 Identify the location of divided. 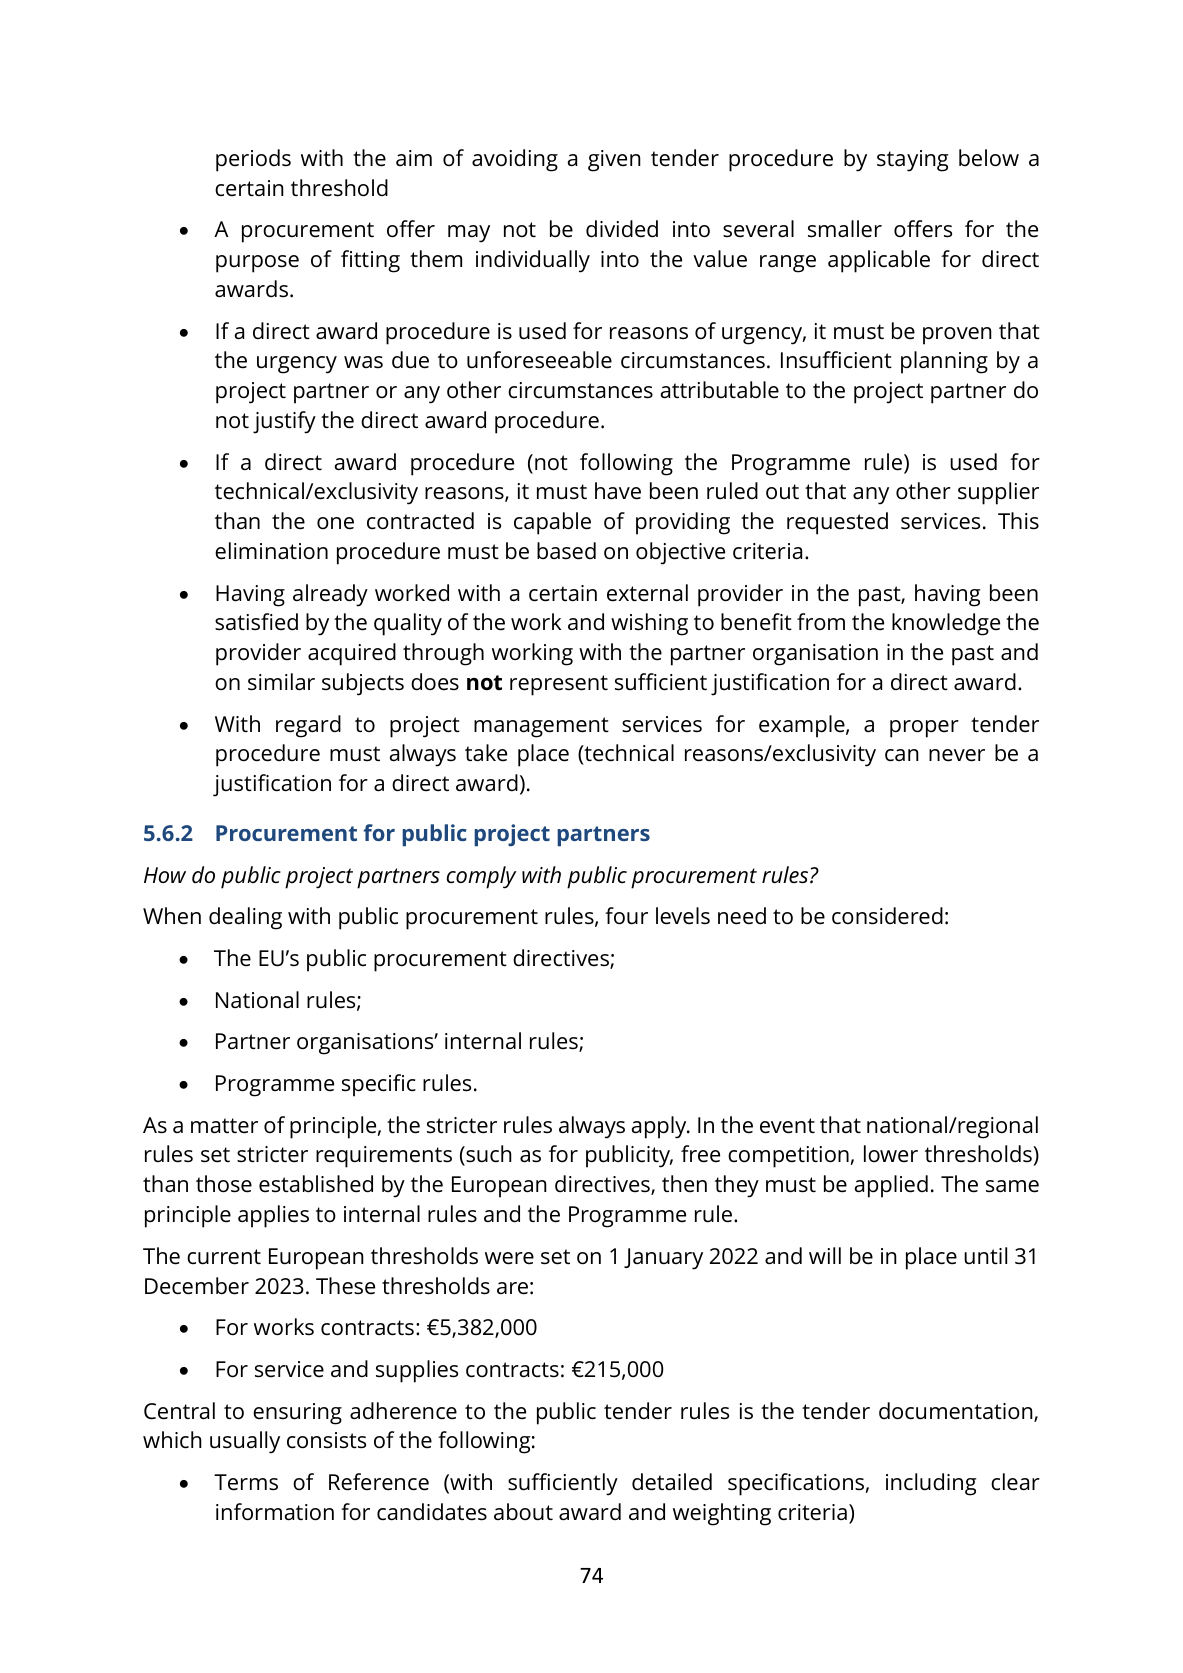
(622, 229).
